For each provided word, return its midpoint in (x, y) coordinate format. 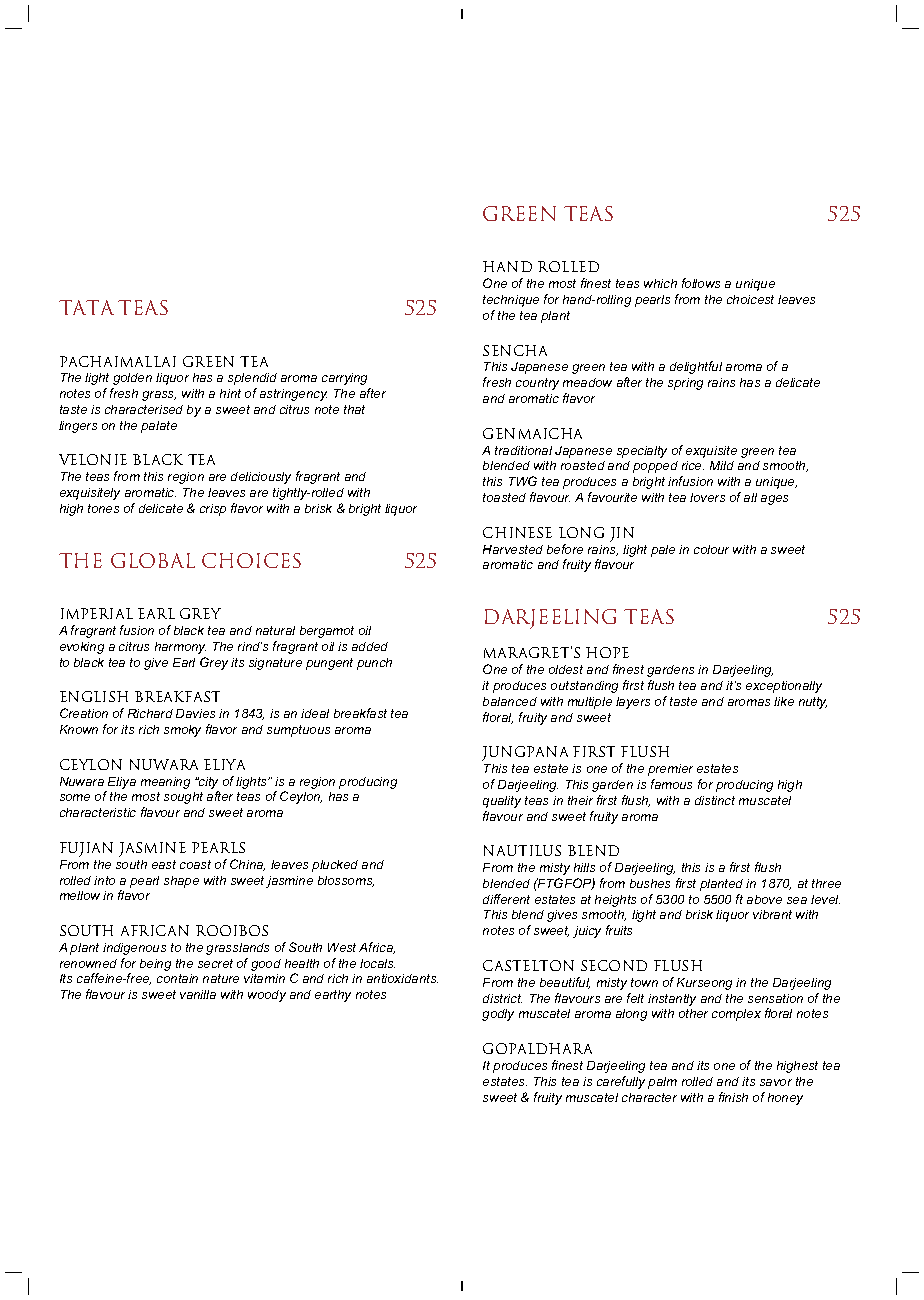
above (764, 899)
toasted (504, 497)
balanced (510, 701)
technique (511, 301)
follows (701, 283)
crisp (213, 510)
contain (177, 978)
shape (181, 882)
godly (498, 1015)
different (506, 899)
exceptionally (784, 687)
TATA (86, 307)
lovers (707, 497)
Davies (195, 713)
